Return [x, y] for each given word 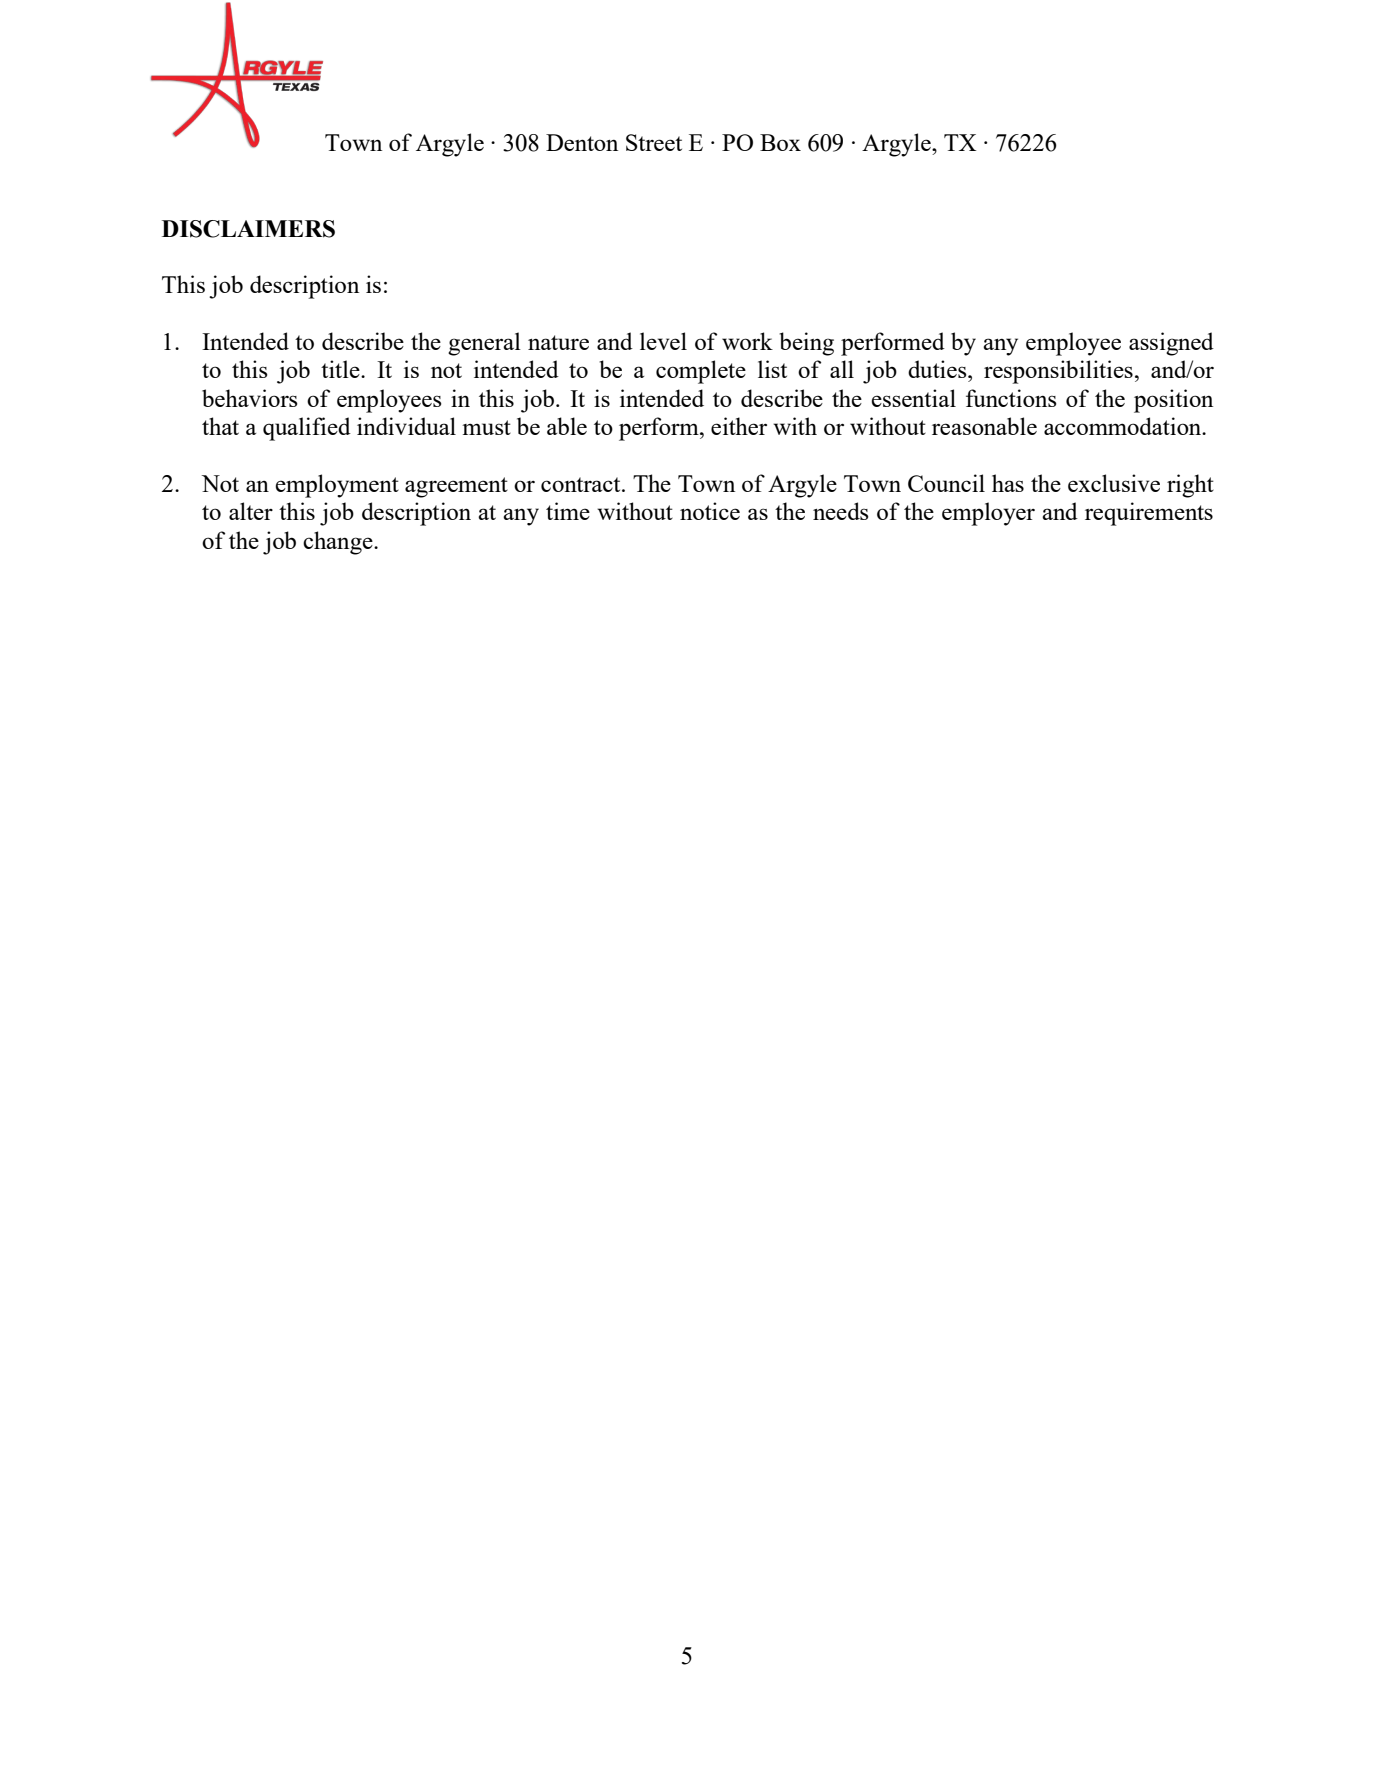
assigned [1171, 344]
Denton [582, 142]
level [663, 341]
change [339, 543]
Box [780, 142]
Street [654, 142]
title [341, 369]
